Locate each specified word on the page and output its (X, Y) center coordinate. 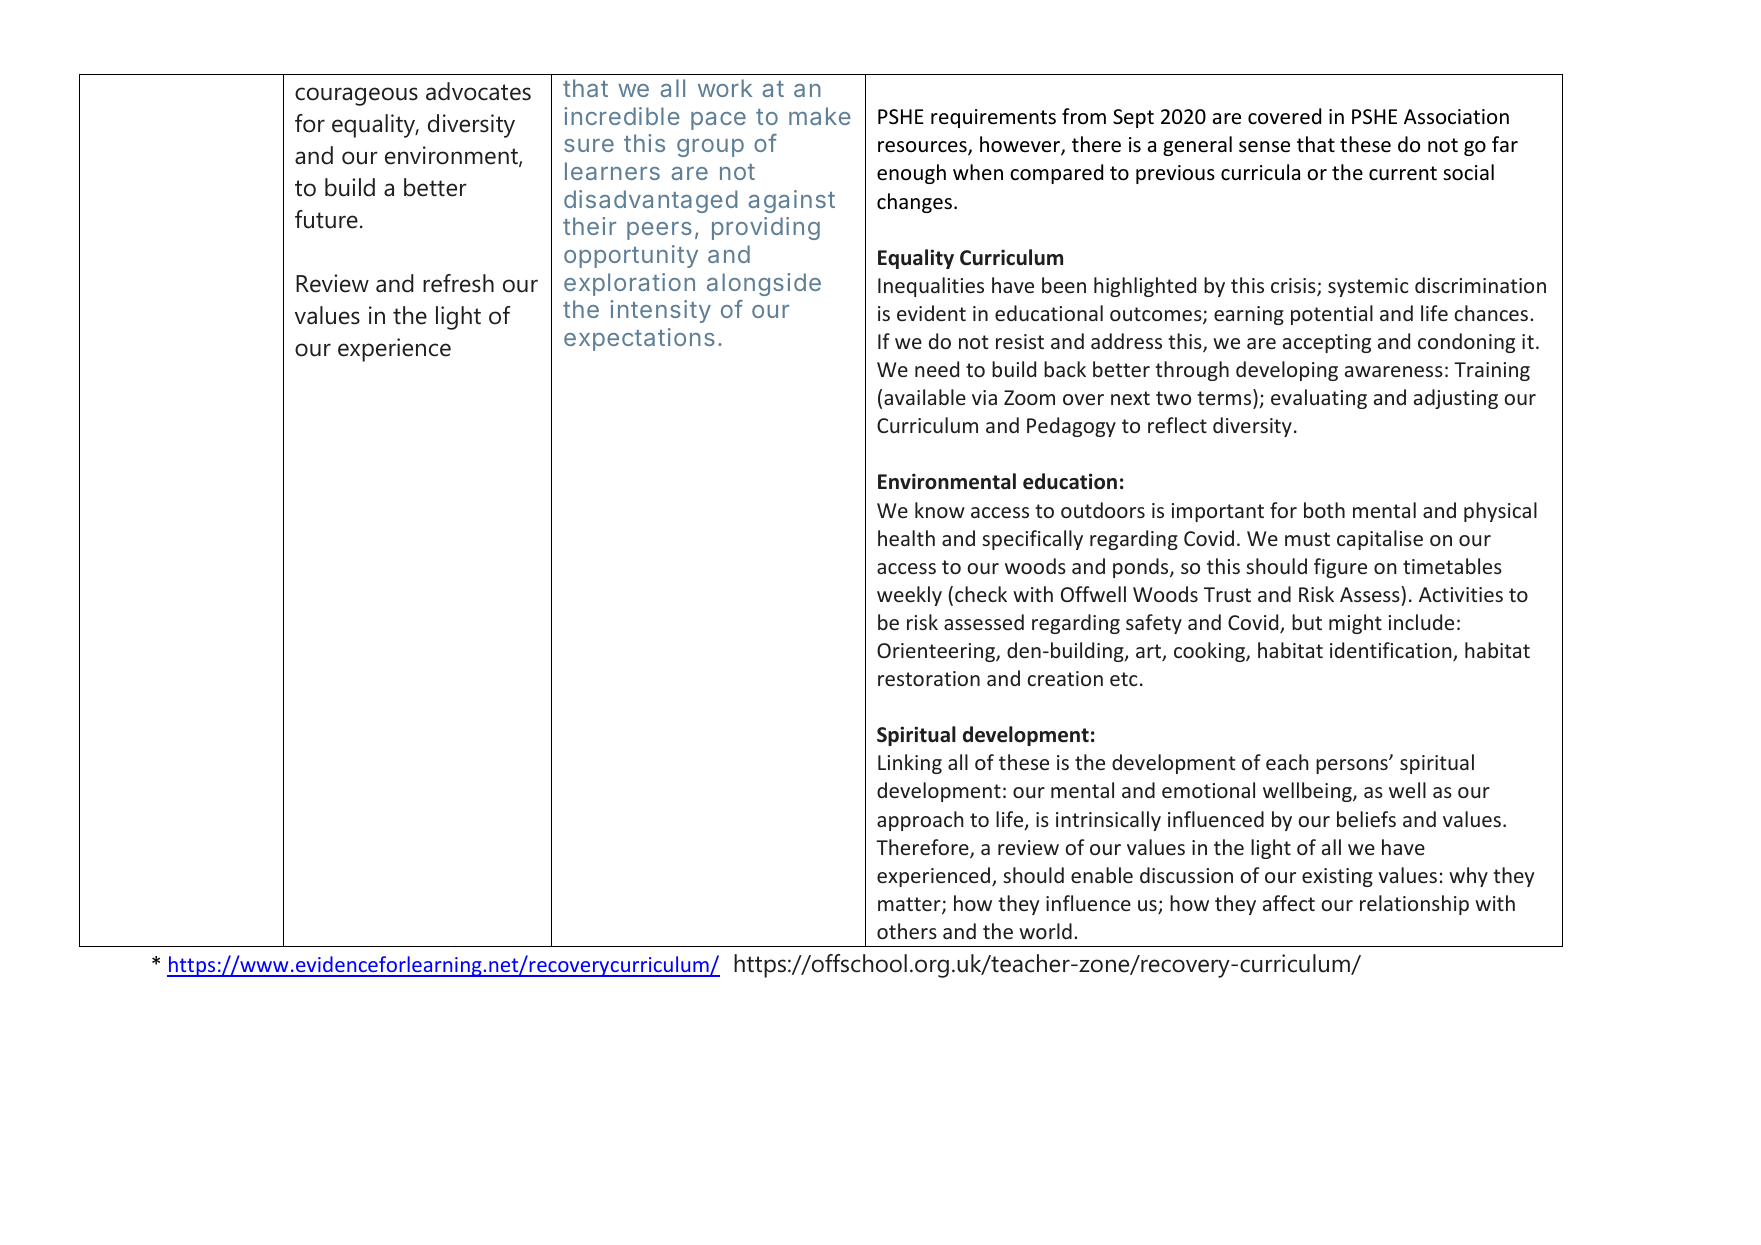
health (906, 538)
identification (1392, 651)
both (1324, 510)
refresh (458, 283)
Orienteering (937, 652)
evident (931, 313)
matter (910, 905)
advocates (478, 91)
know (940, 510)
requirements (993, 118)
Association (1456, 117)
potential (1332, 315)
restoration (929, 678)
